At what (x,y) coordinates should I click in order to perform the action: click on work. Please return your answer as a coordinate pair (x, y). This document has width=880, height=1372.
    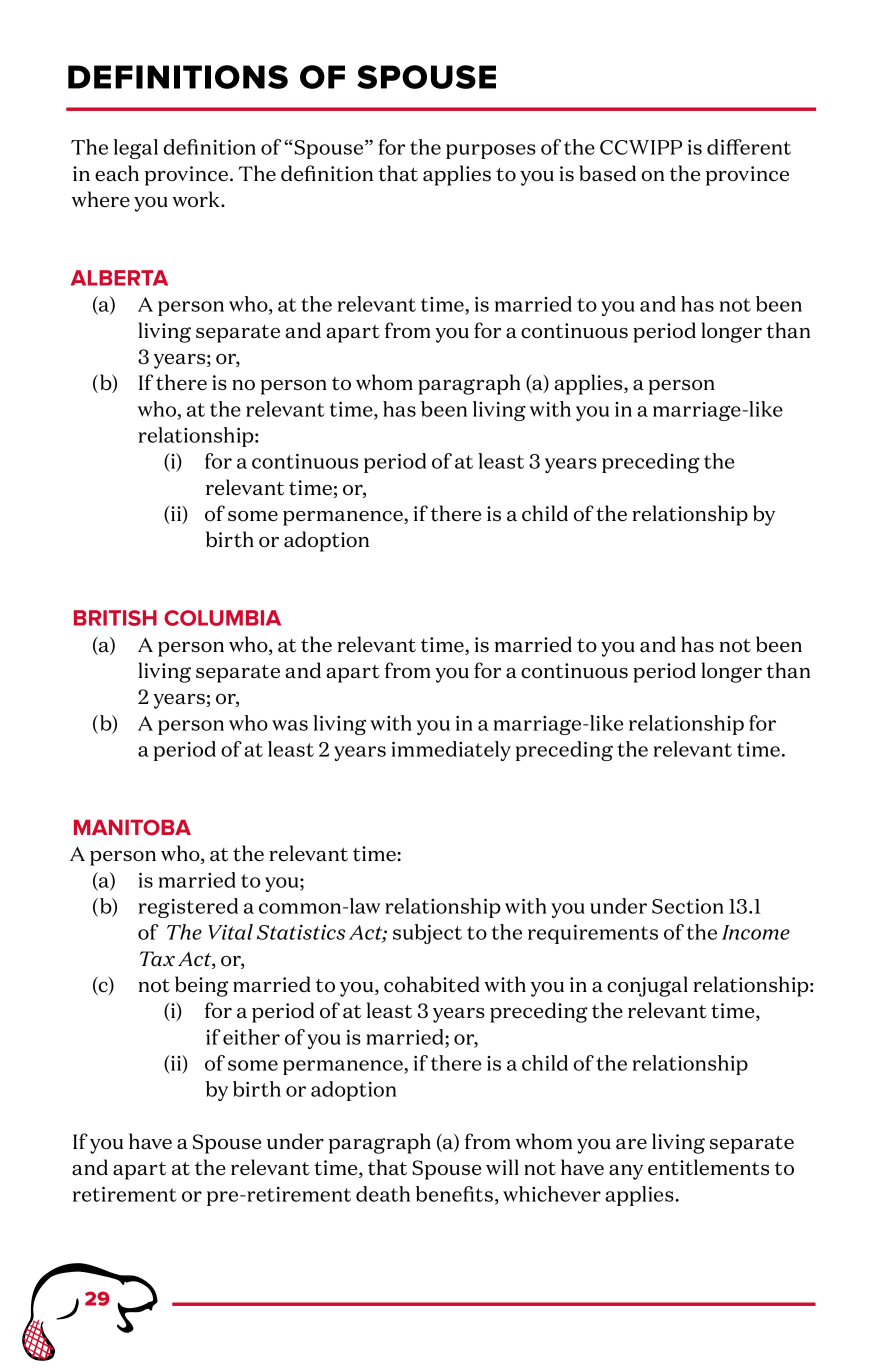
    Looking at the image, I should click on (197, 199).
